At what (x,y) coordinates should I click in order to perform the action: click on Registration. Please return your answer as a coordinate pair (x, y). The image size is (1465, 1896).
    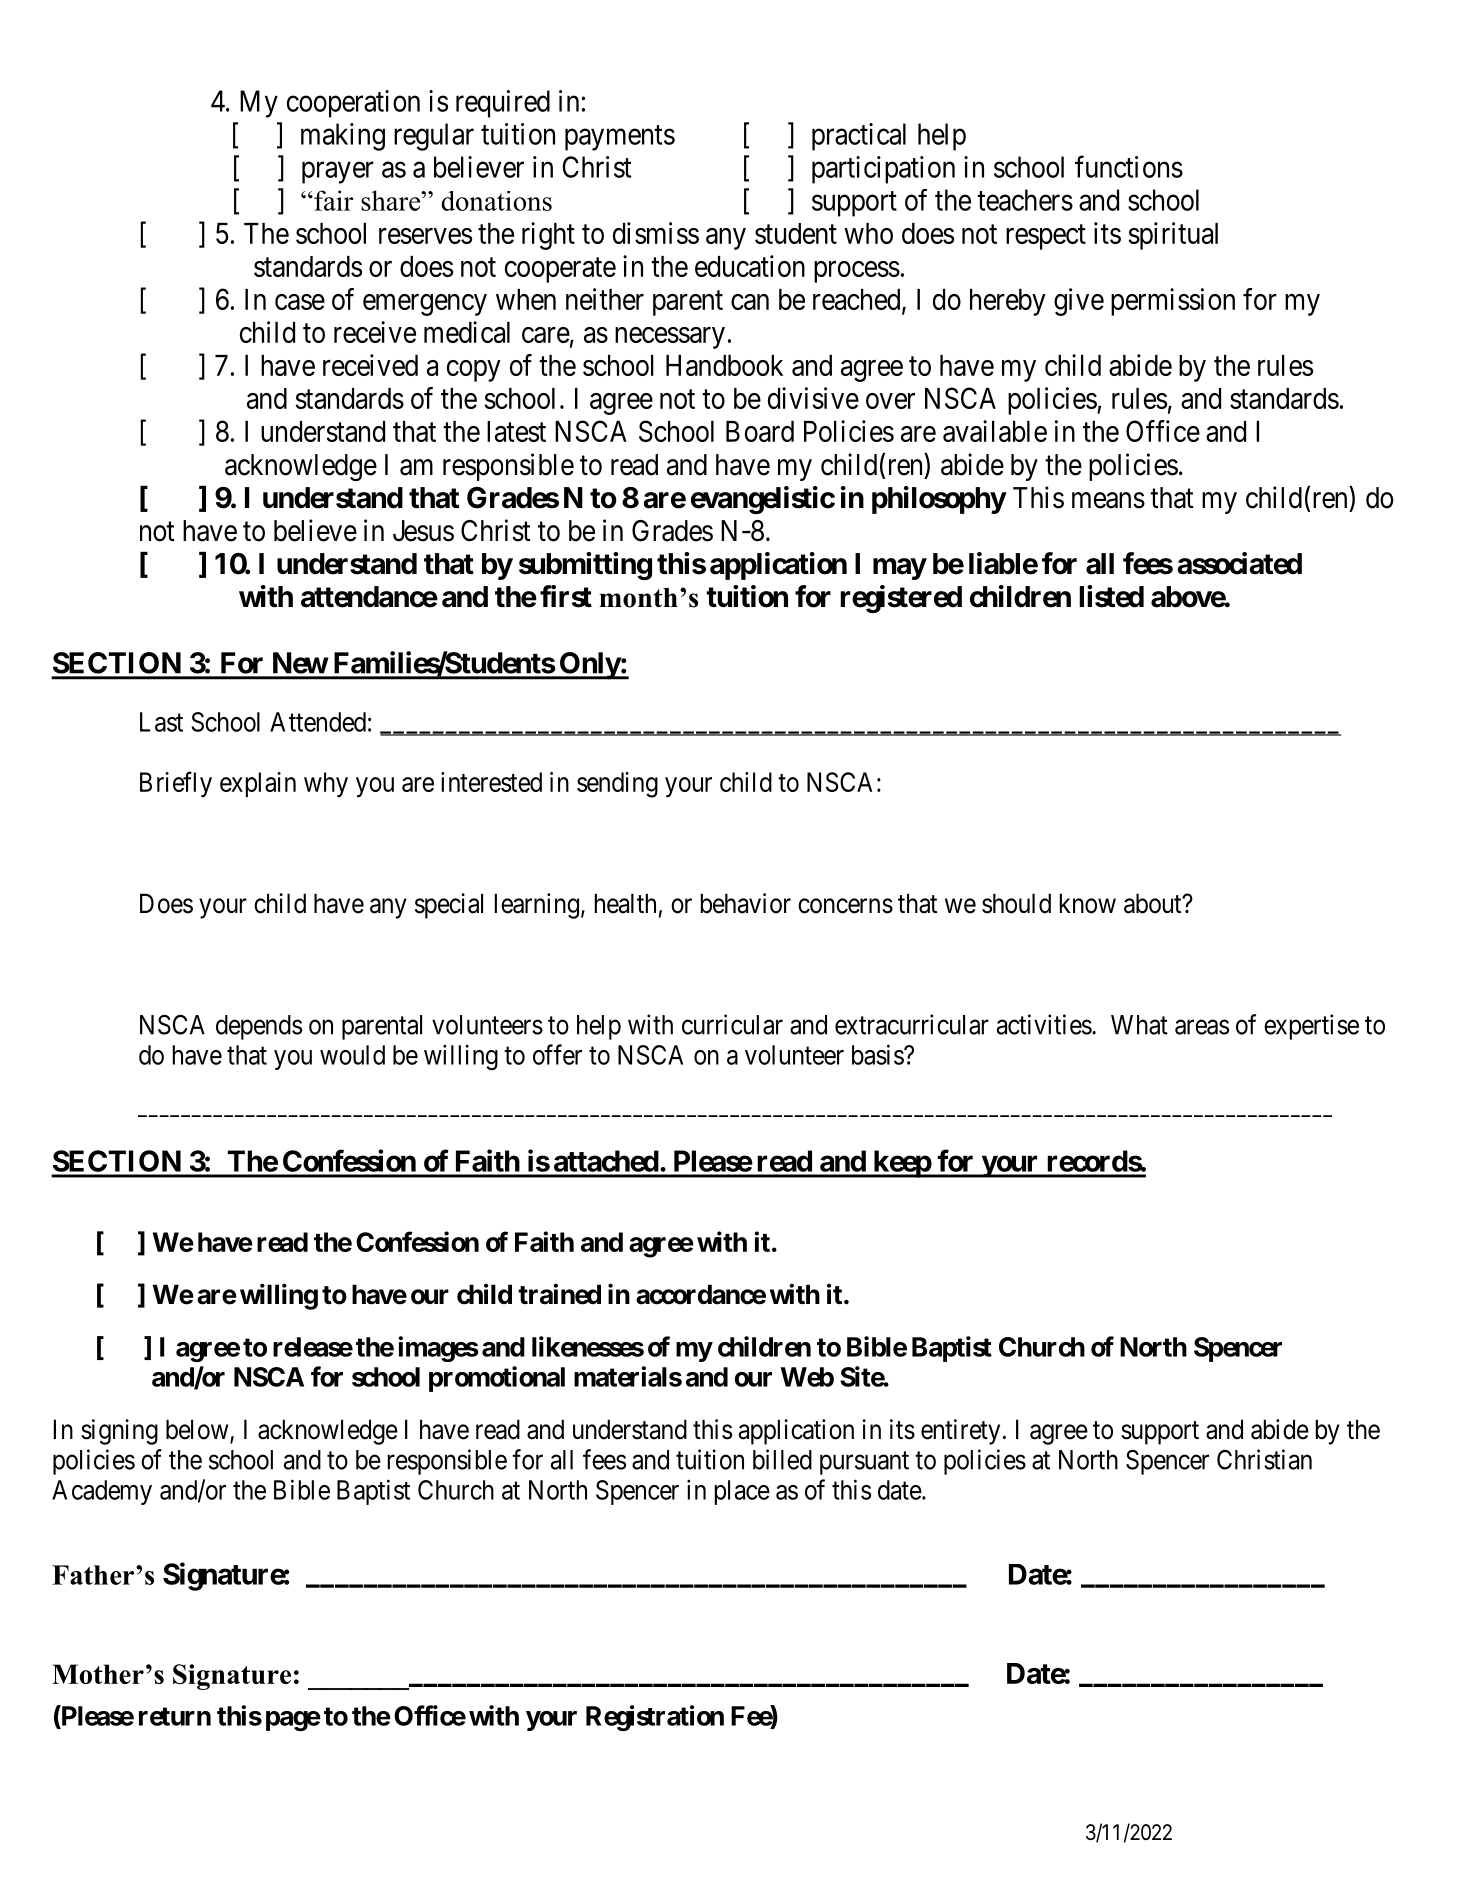
    Looking at the image, I should click on (655, 1718).
